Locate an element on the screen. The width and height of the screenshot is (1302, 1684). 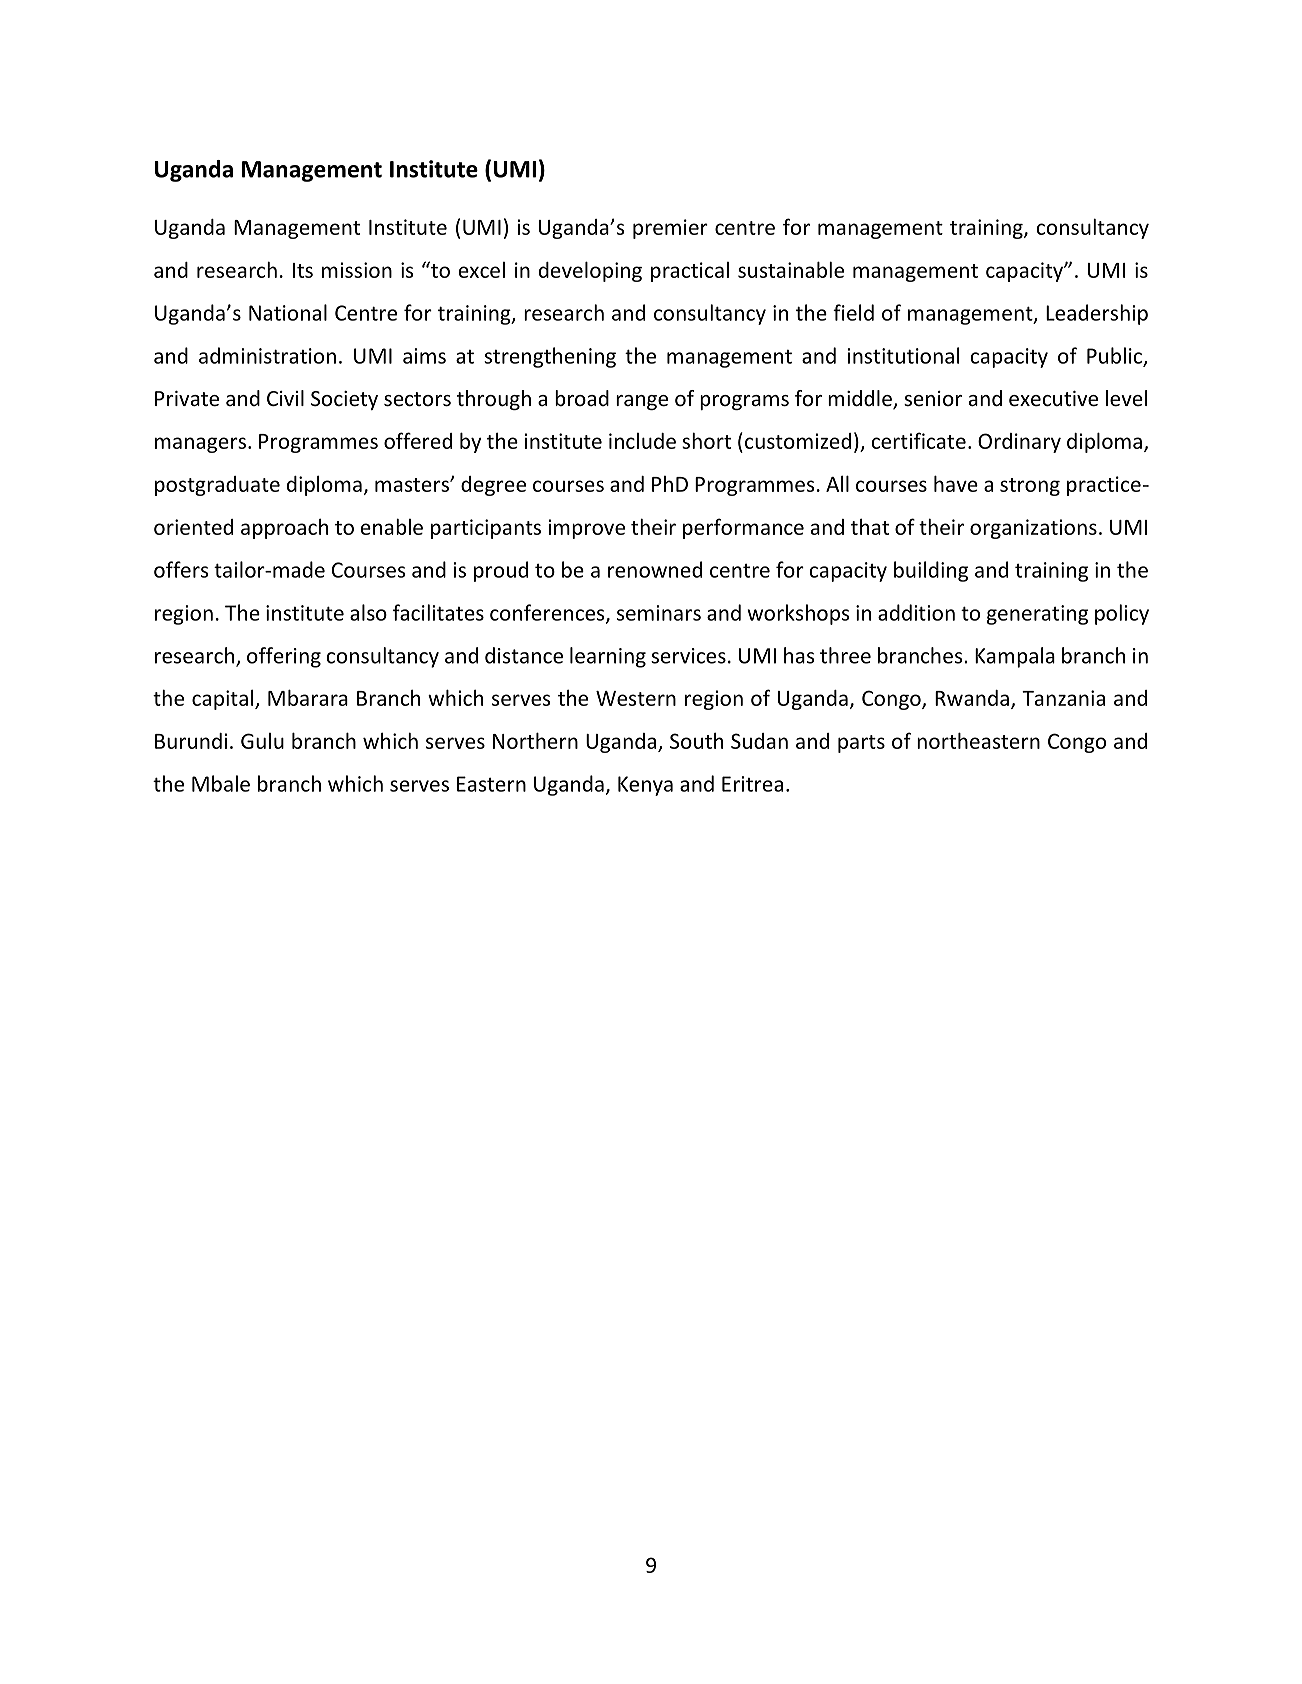
premier is located at coordinates (670, 229).
